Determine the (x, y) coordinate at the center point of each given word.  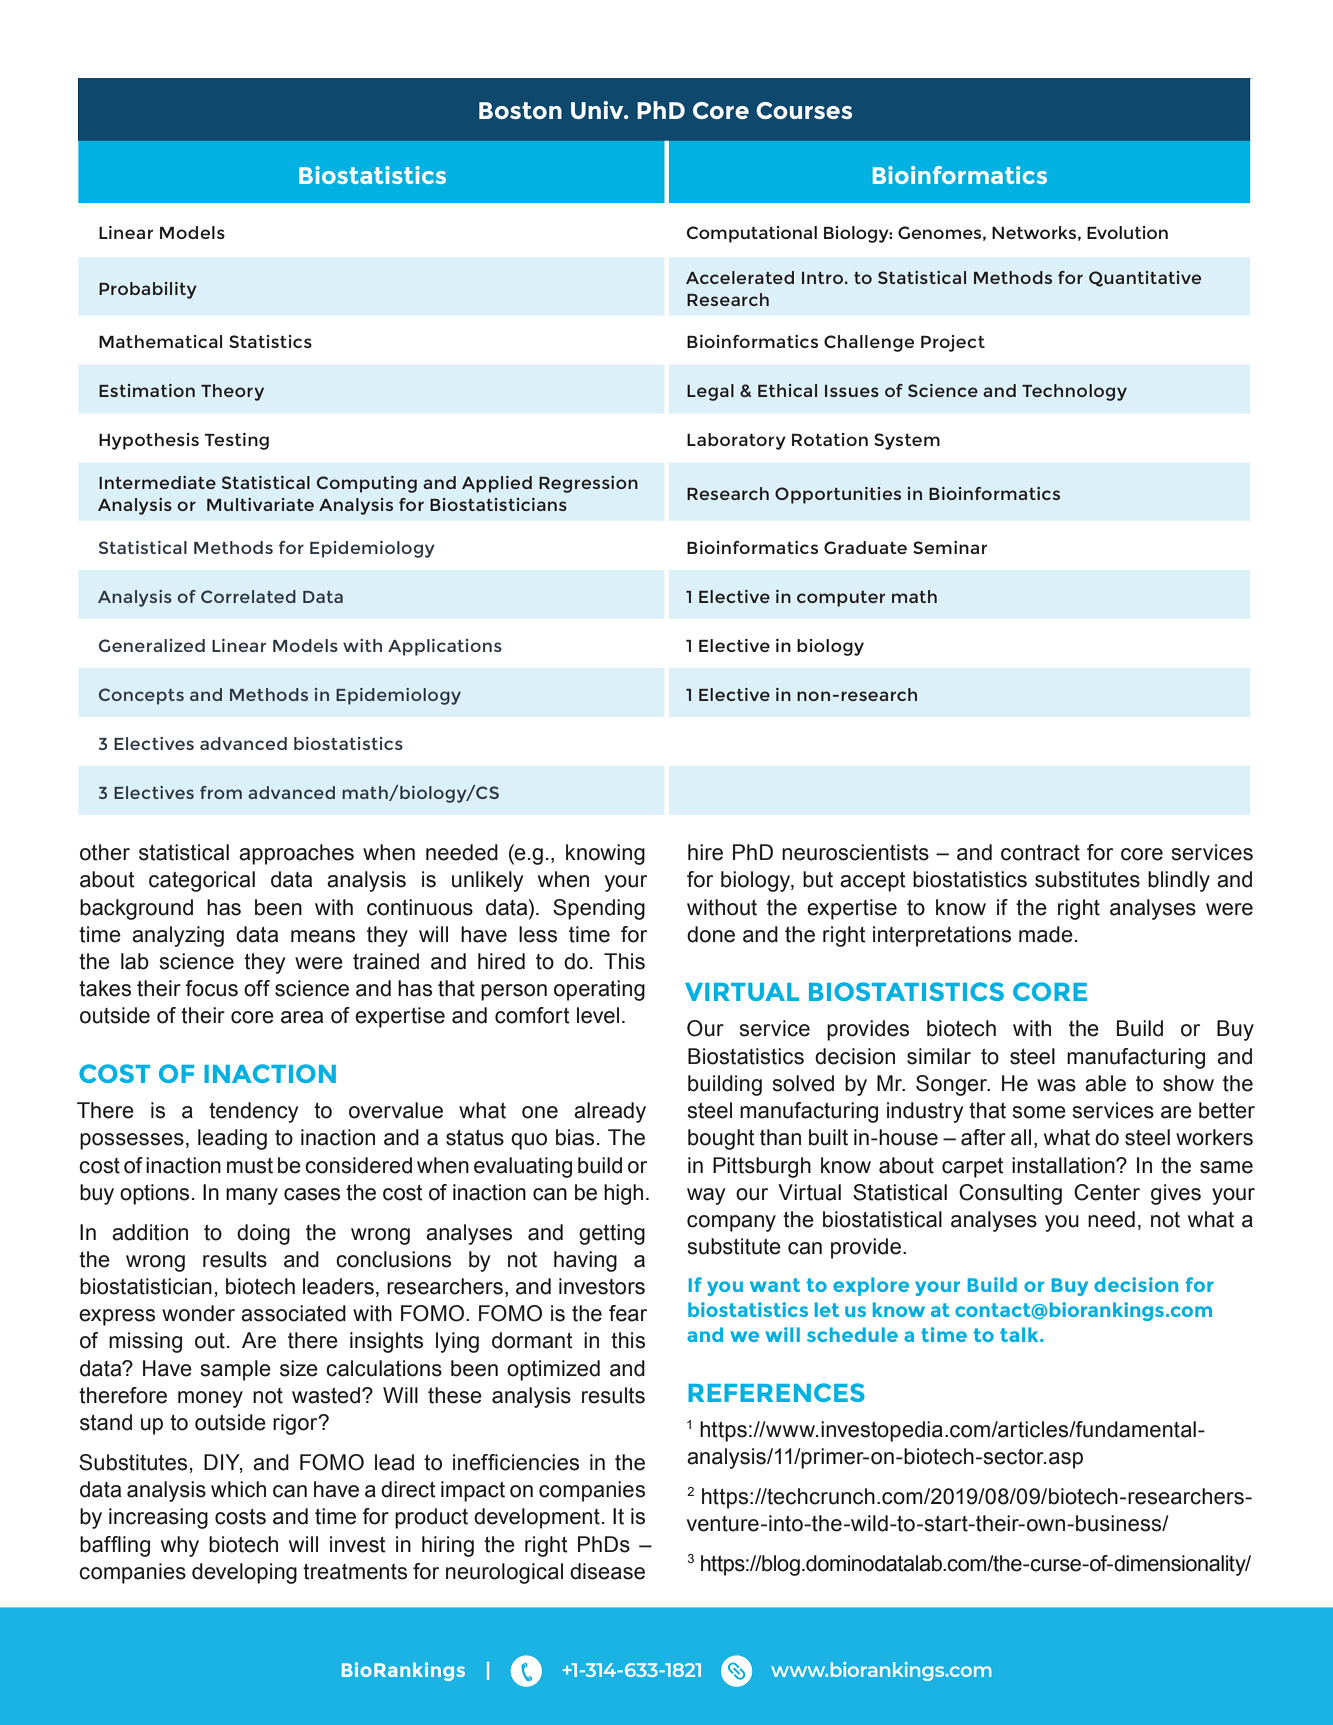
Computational (752, 234)
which (238, 1489)
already (610, 1112)
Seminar (950, 547)
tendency (253, 1112)
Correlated (248, 596)
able (1105, 1083)
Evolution (1127, 232)
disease (607, 1571)
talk (1020, 1334)
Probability (148, 290)
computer (841, 599)
